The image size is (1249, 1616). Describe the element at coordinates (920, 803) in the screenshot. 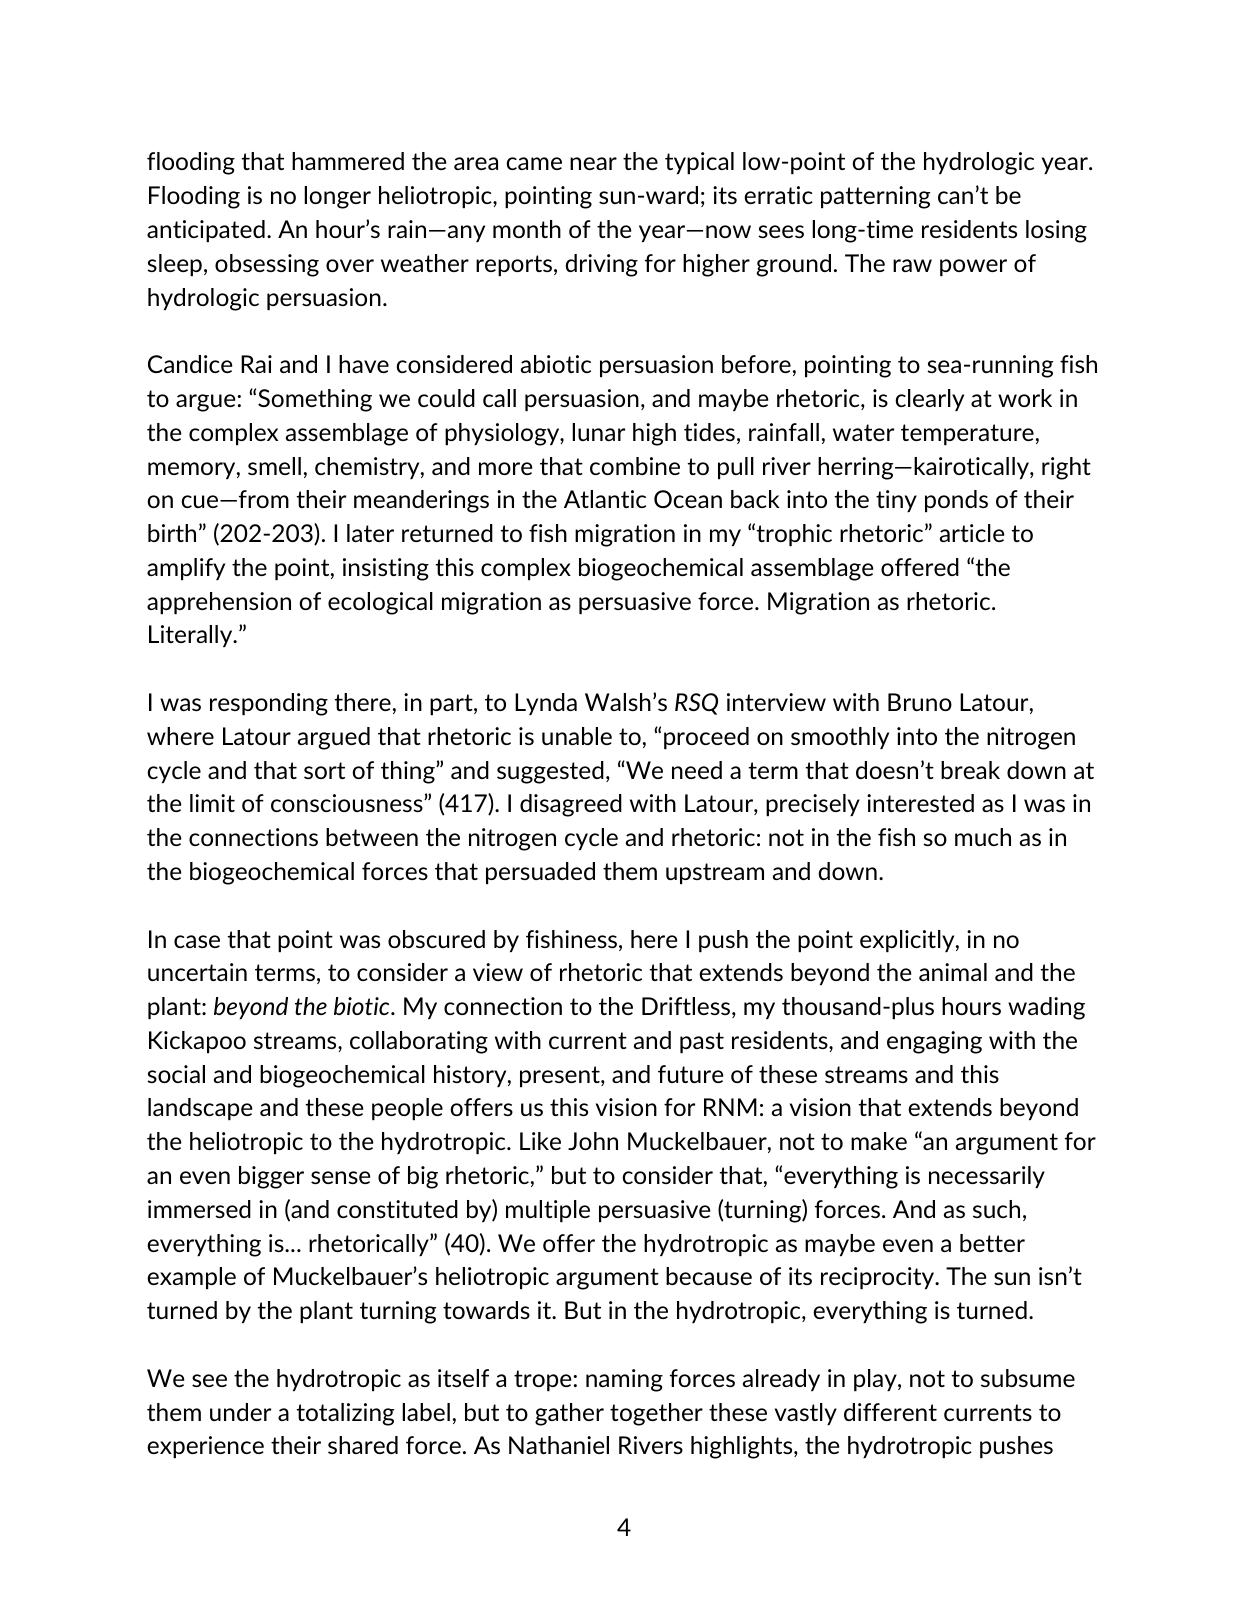

I see `interested` at that location.
